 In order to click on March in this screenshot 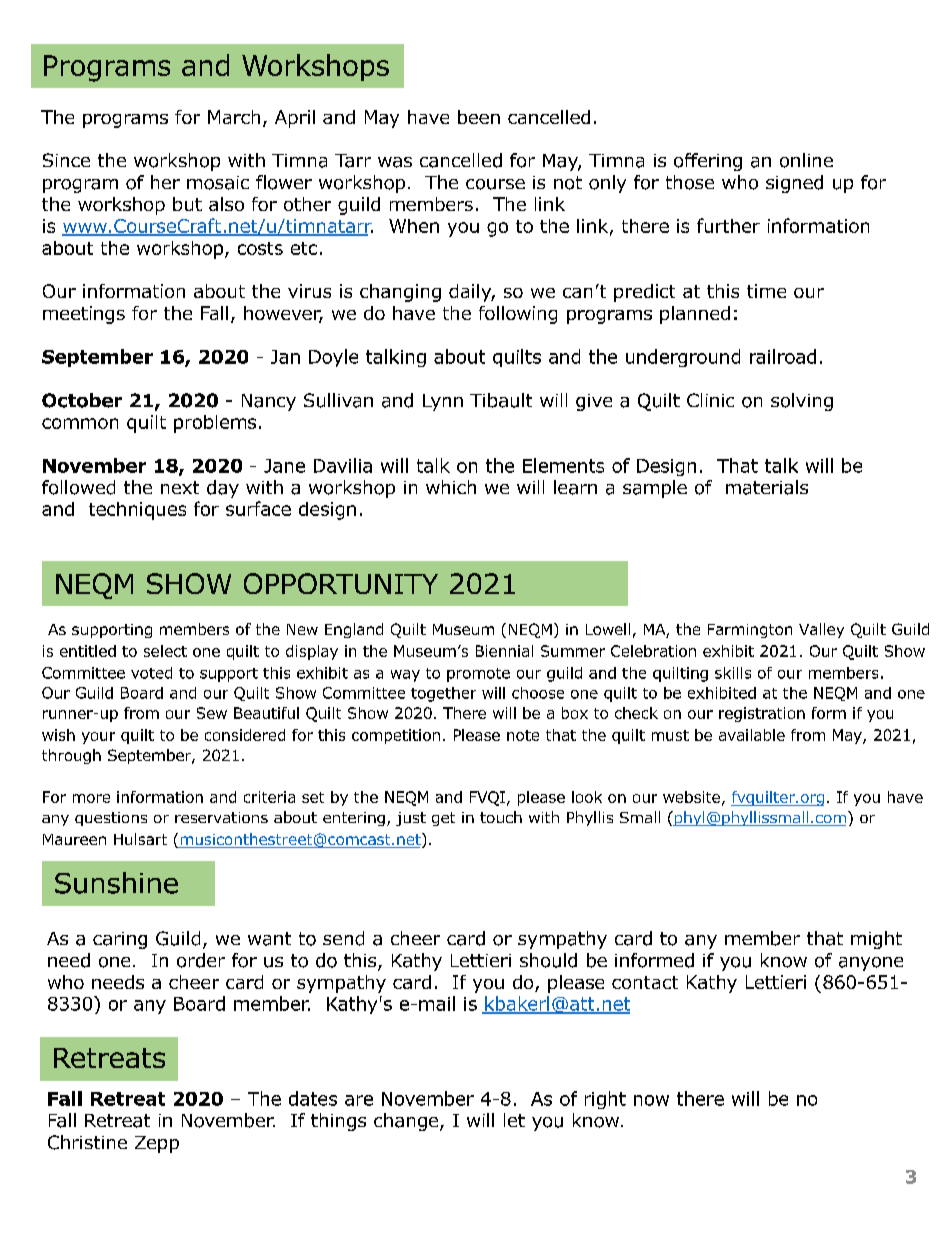, I will do `click(234, 117)`.
